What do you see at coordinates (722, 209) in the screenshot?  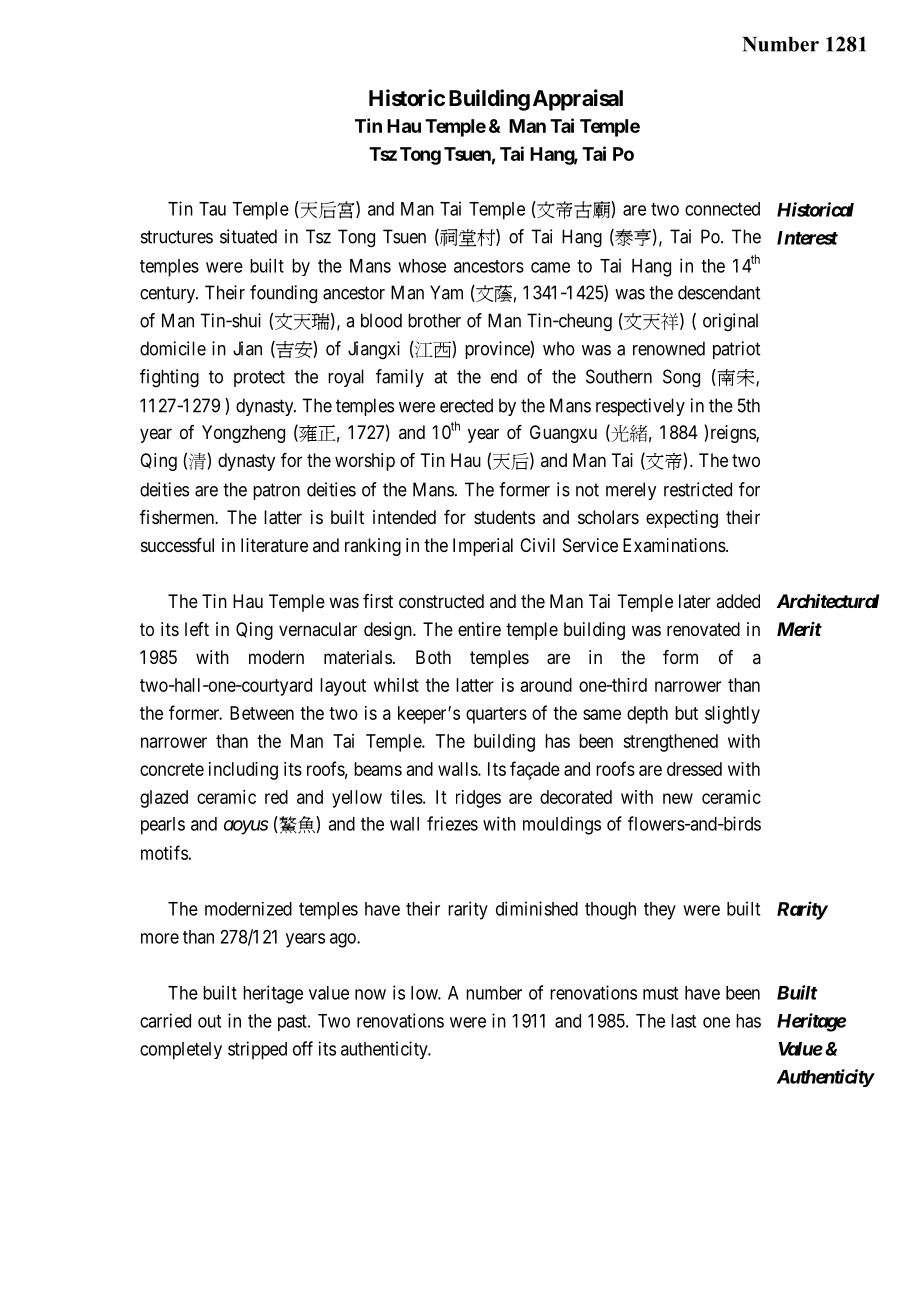 I see `connected` at bounding box center [722, 209].
